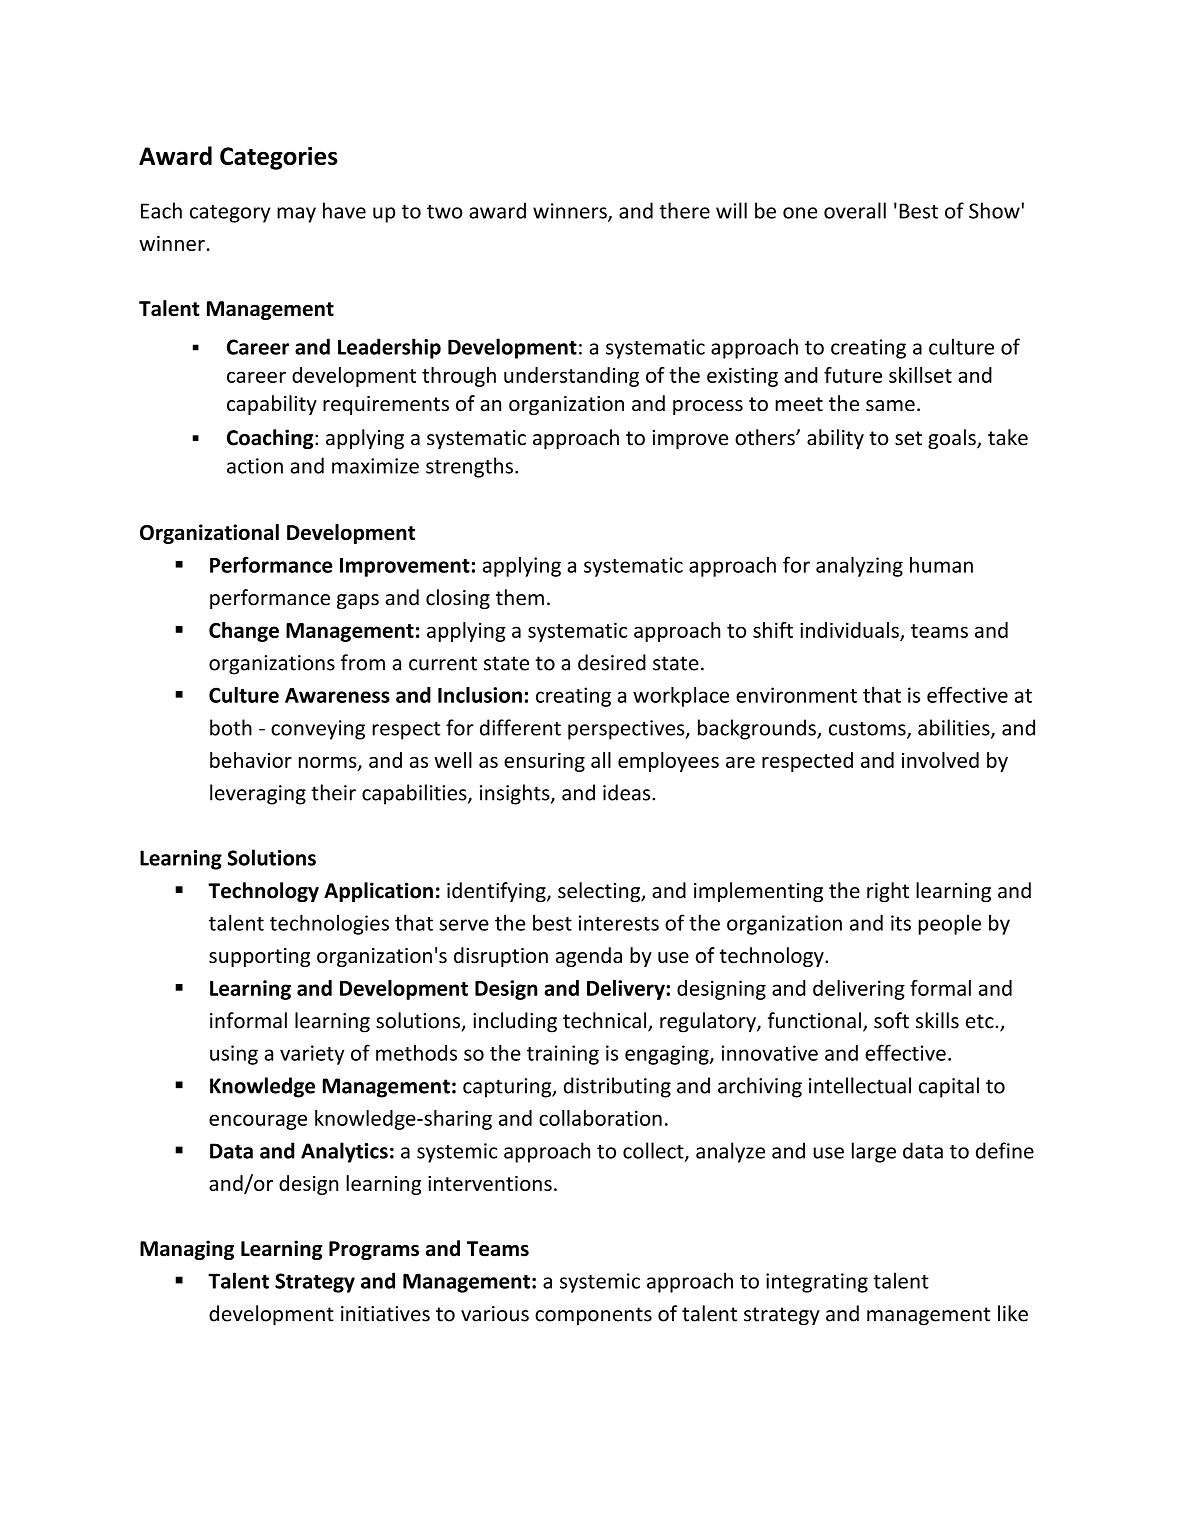 This document has height=1530, width=1182. Describe the element at coordinates (606, 1021) in the document. I see `technical` at that location.
